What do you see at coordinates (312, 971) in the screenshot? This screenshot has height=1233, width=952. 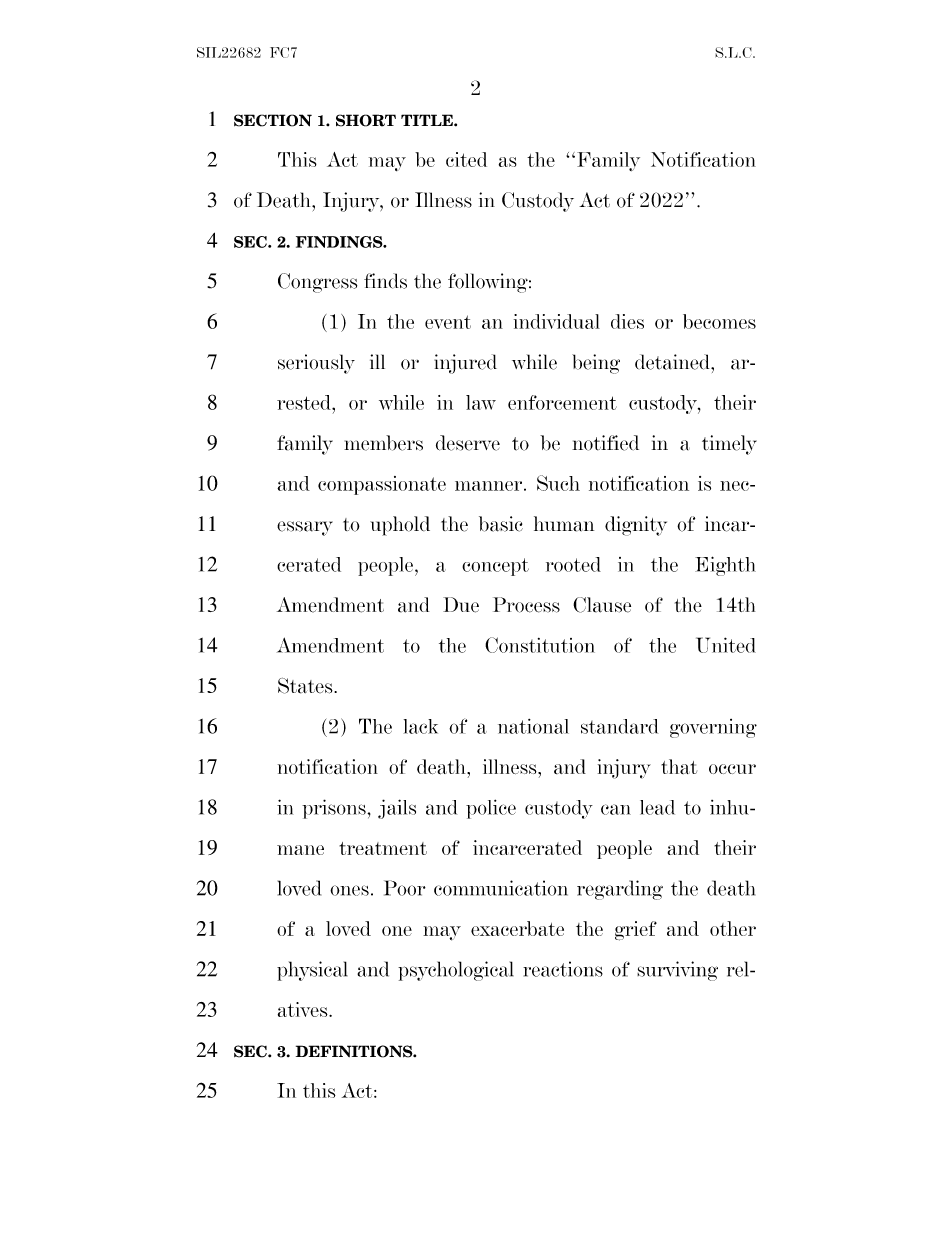 I see `physical` at bounding box center [312, 971].
